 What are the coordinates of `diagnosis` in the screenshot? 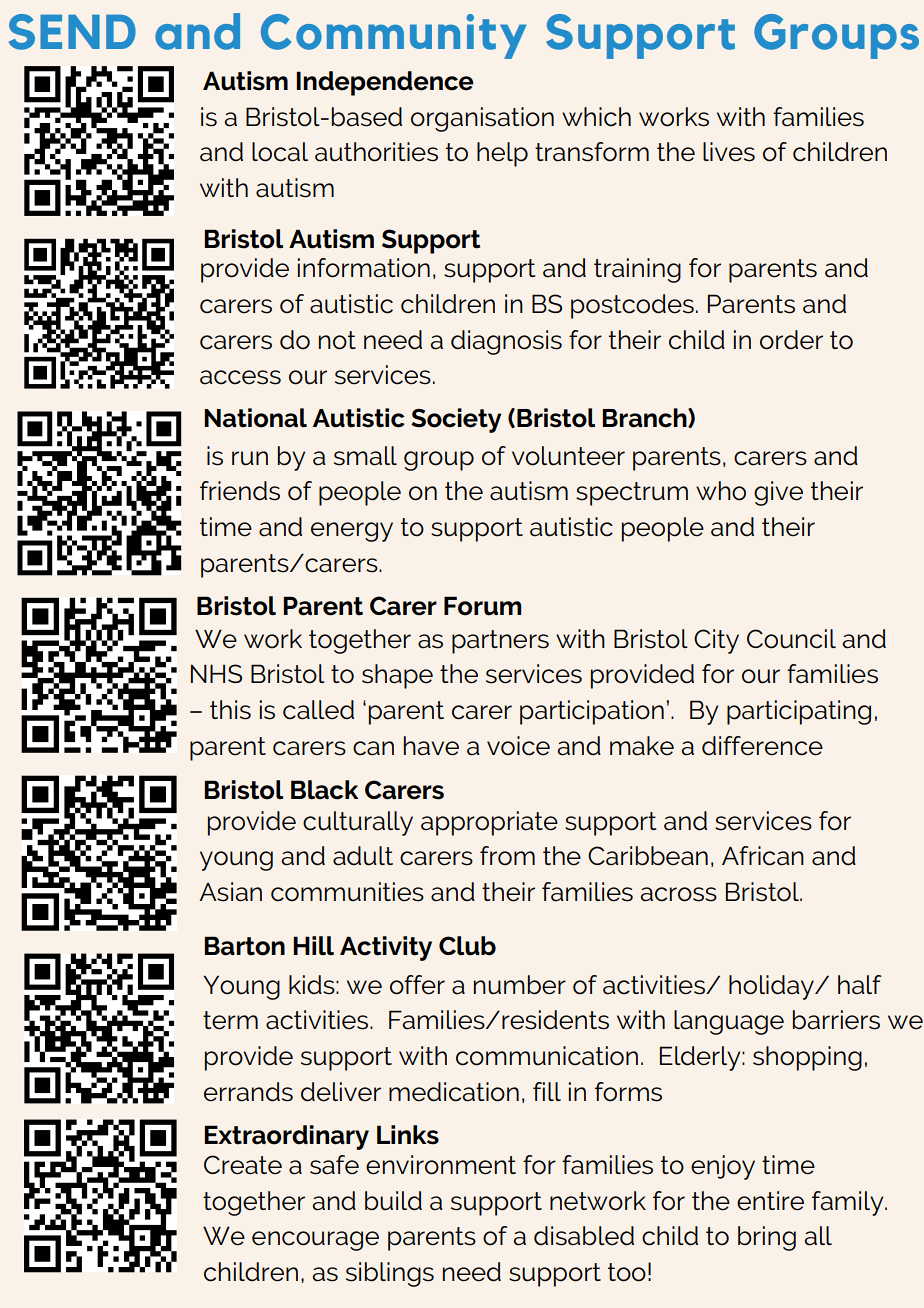 It's located at (506, 342).
